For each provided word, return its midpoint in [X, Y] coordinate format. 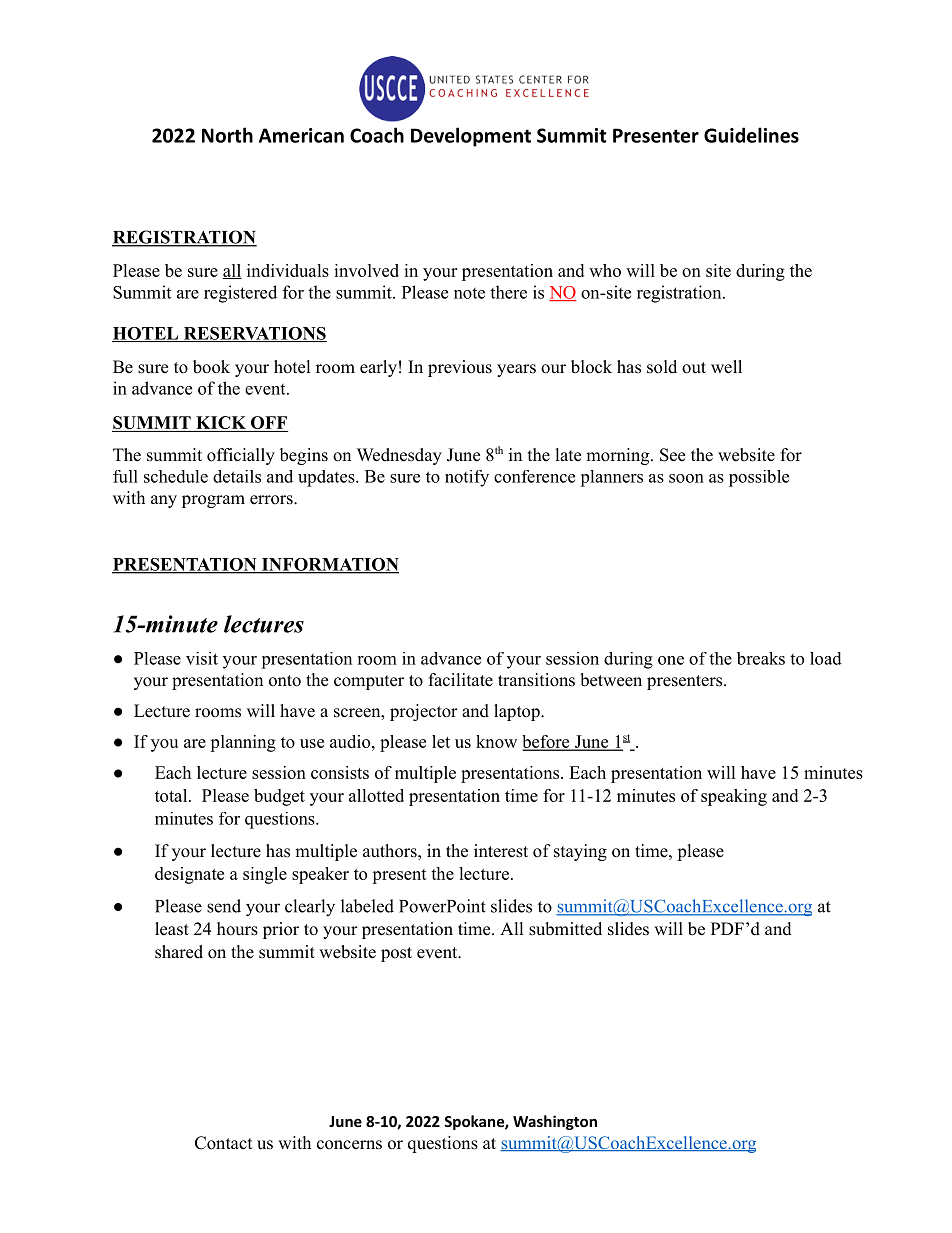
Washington [555, 1122]
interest [501, 851]
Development [471, 137]
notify [467, 478]
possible [759, 478]
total [172, 795]
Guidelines [751, 135]
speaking [734, 797]
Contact [223, 1143]
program [213, 501]
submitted [565, 929]
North [227, 135]
